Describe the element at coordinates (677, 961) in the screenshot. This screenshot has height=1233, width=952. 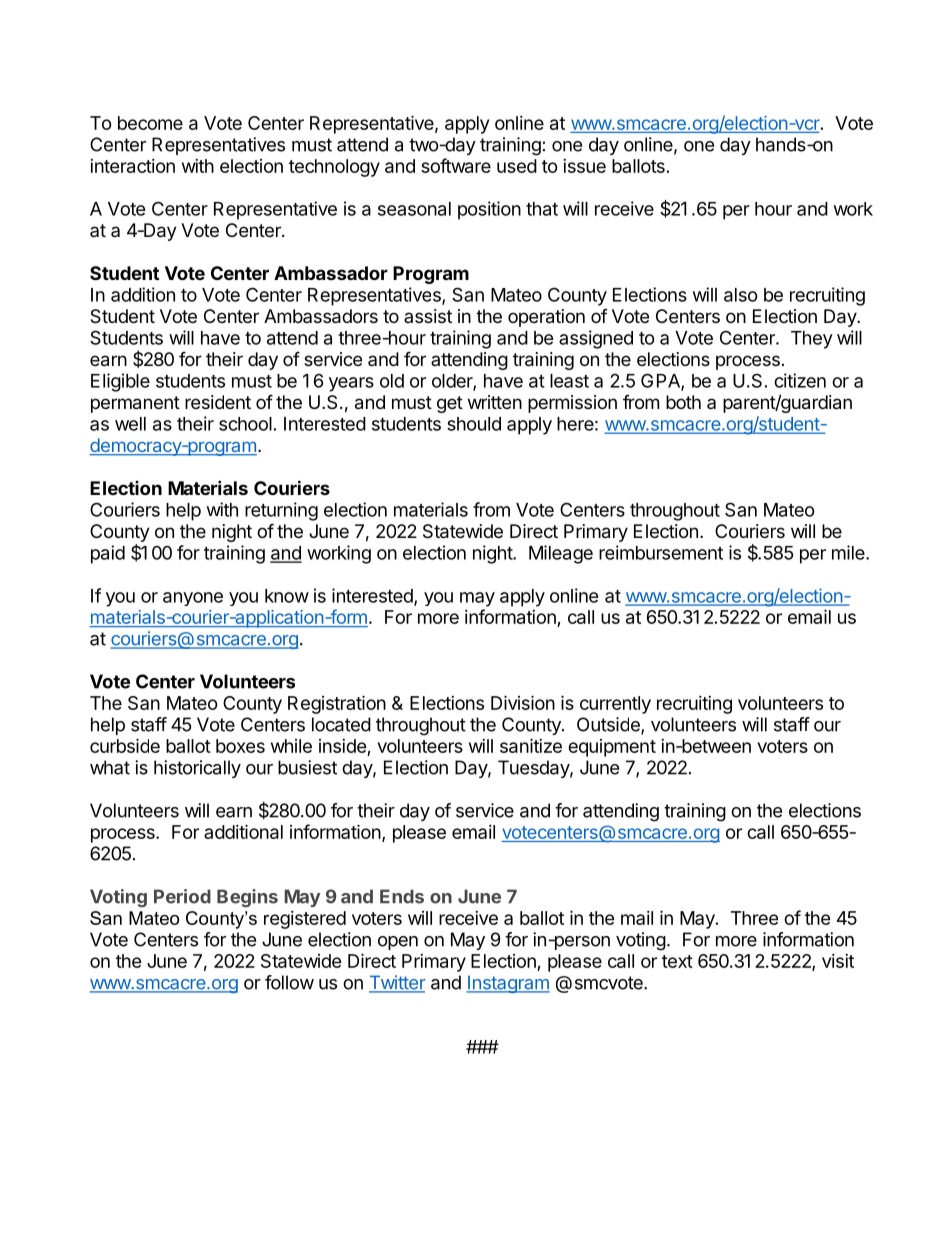
I see `text` at that location.
